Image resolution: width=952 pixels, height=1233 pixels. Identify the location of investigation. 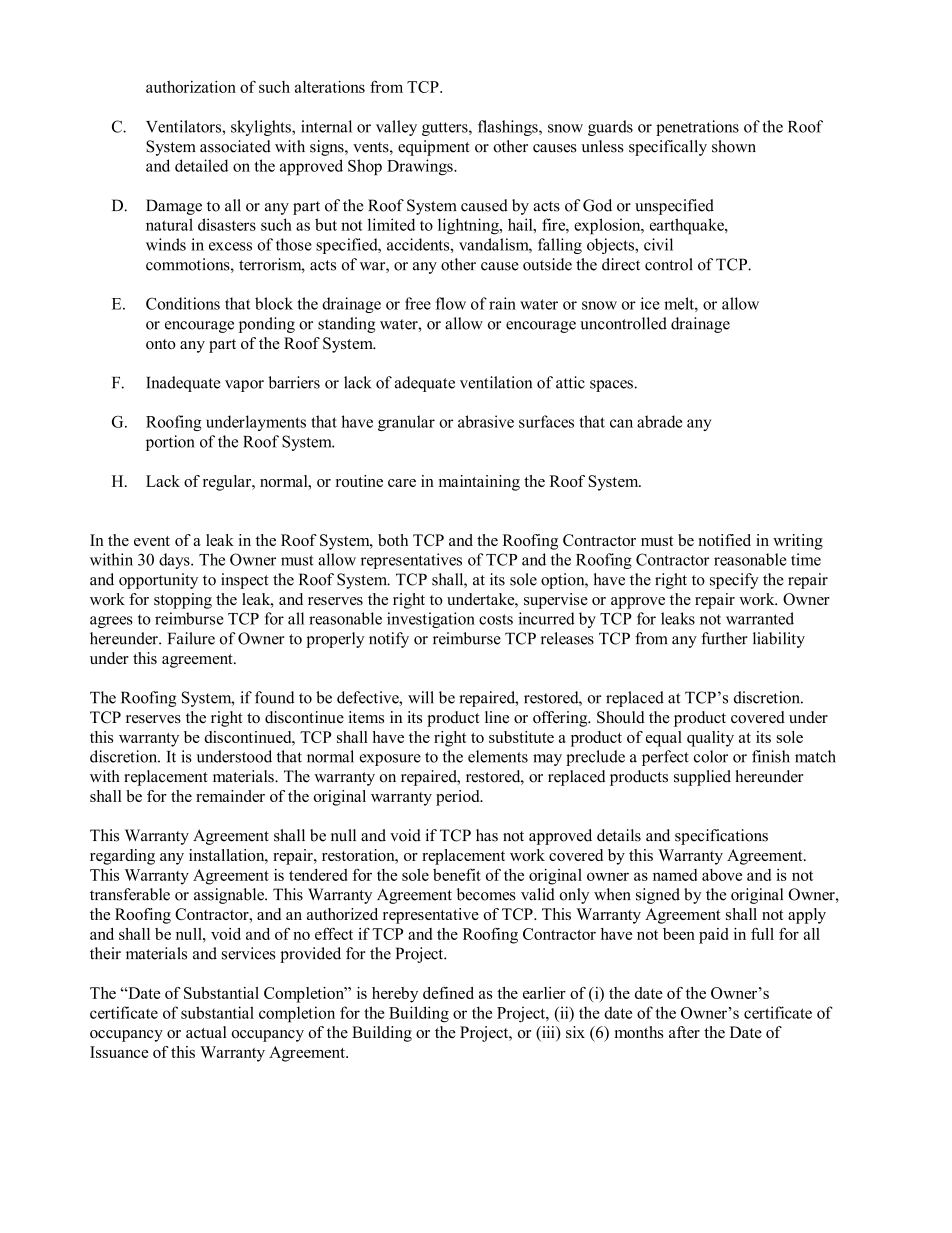
(431, 620).
